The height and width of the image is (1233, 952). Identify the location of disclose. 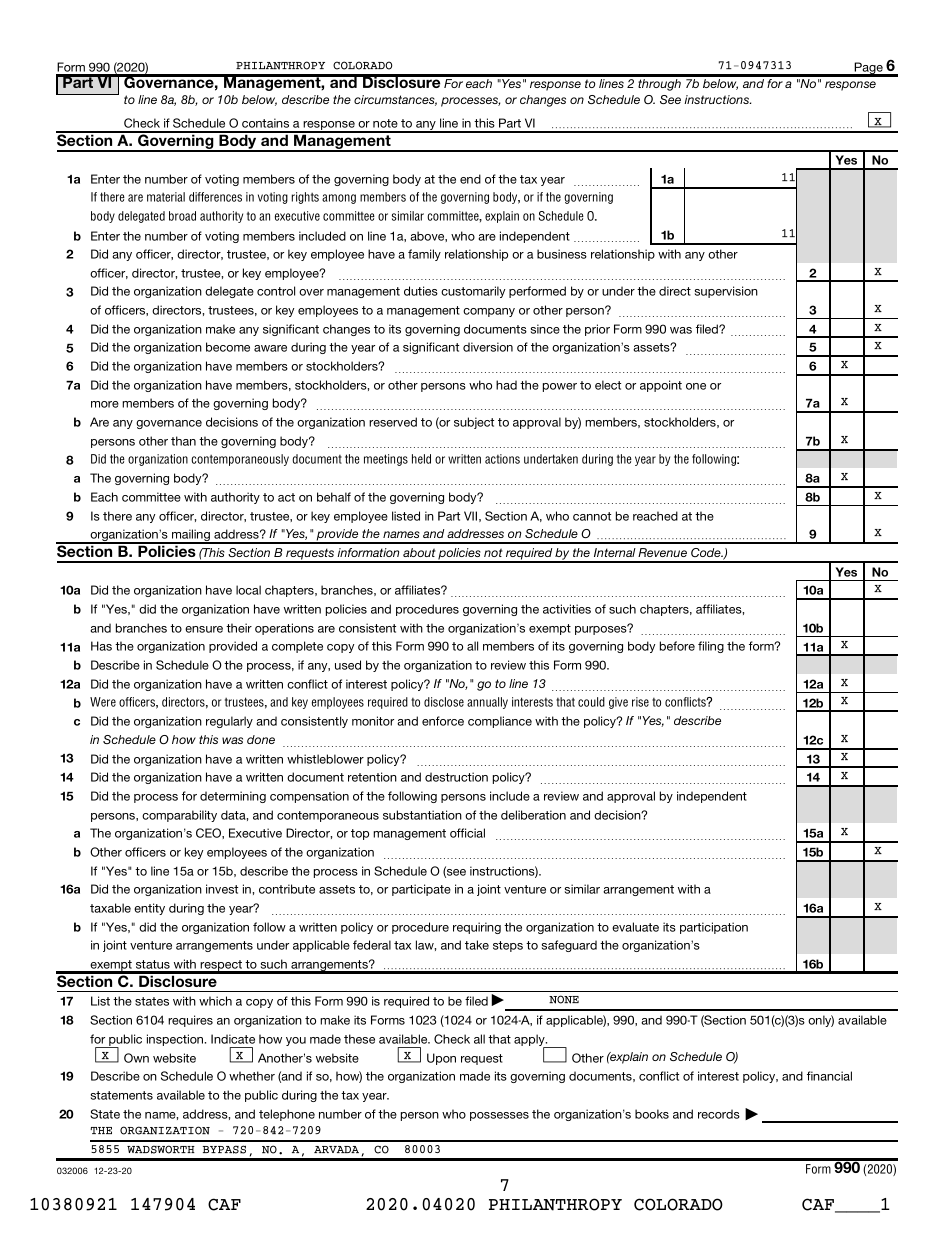
(444, 702).
